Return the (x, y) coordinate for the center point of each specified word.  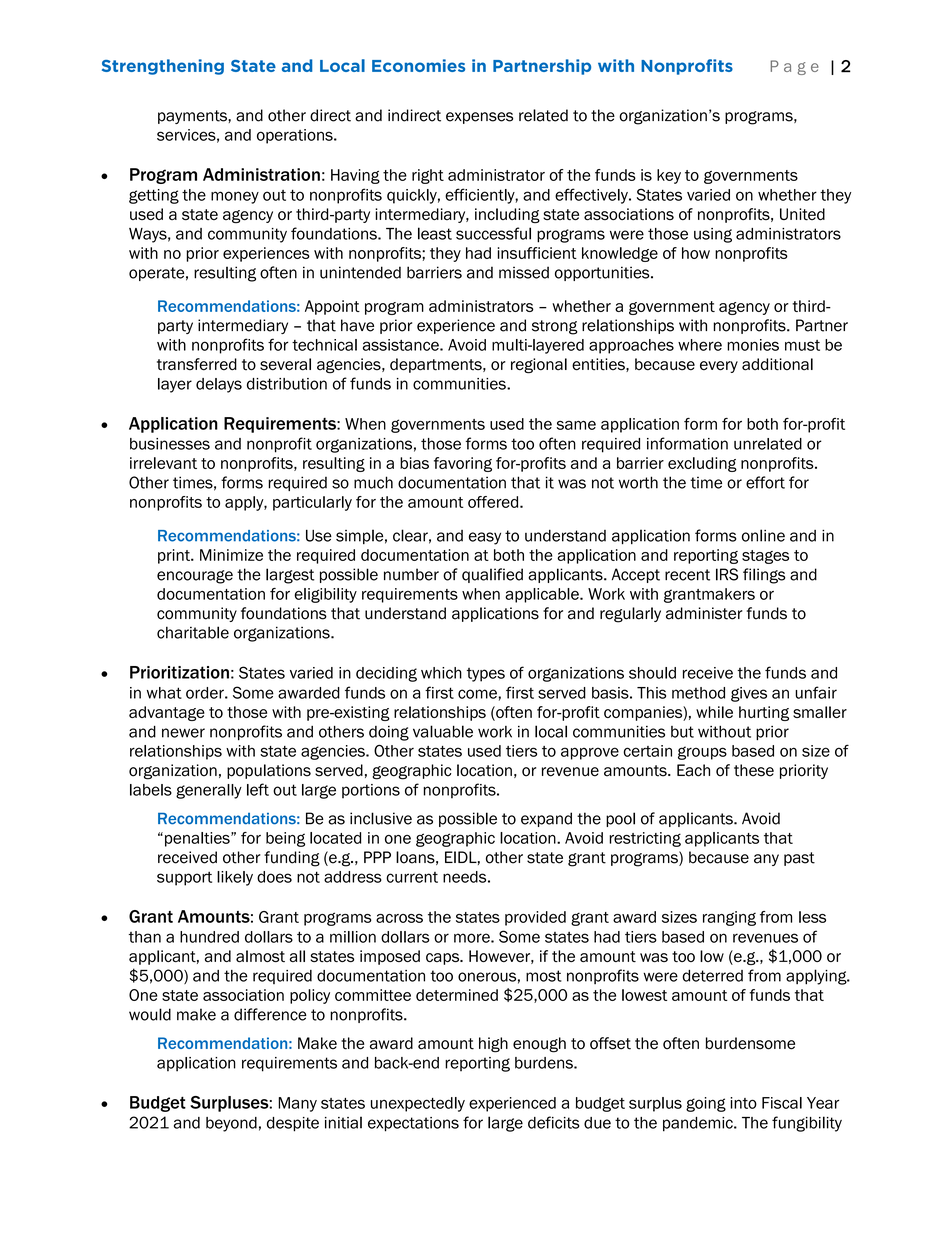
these (754, 770)
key (669, 176)
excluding (702, 464)
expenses (479, 118)
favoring (463, 464)
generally (209, 791)
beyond (231, 1124)
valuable (443, 731)
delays (219, 385)
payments (193, 117)
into (743, 1103)
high (493, 1045)
